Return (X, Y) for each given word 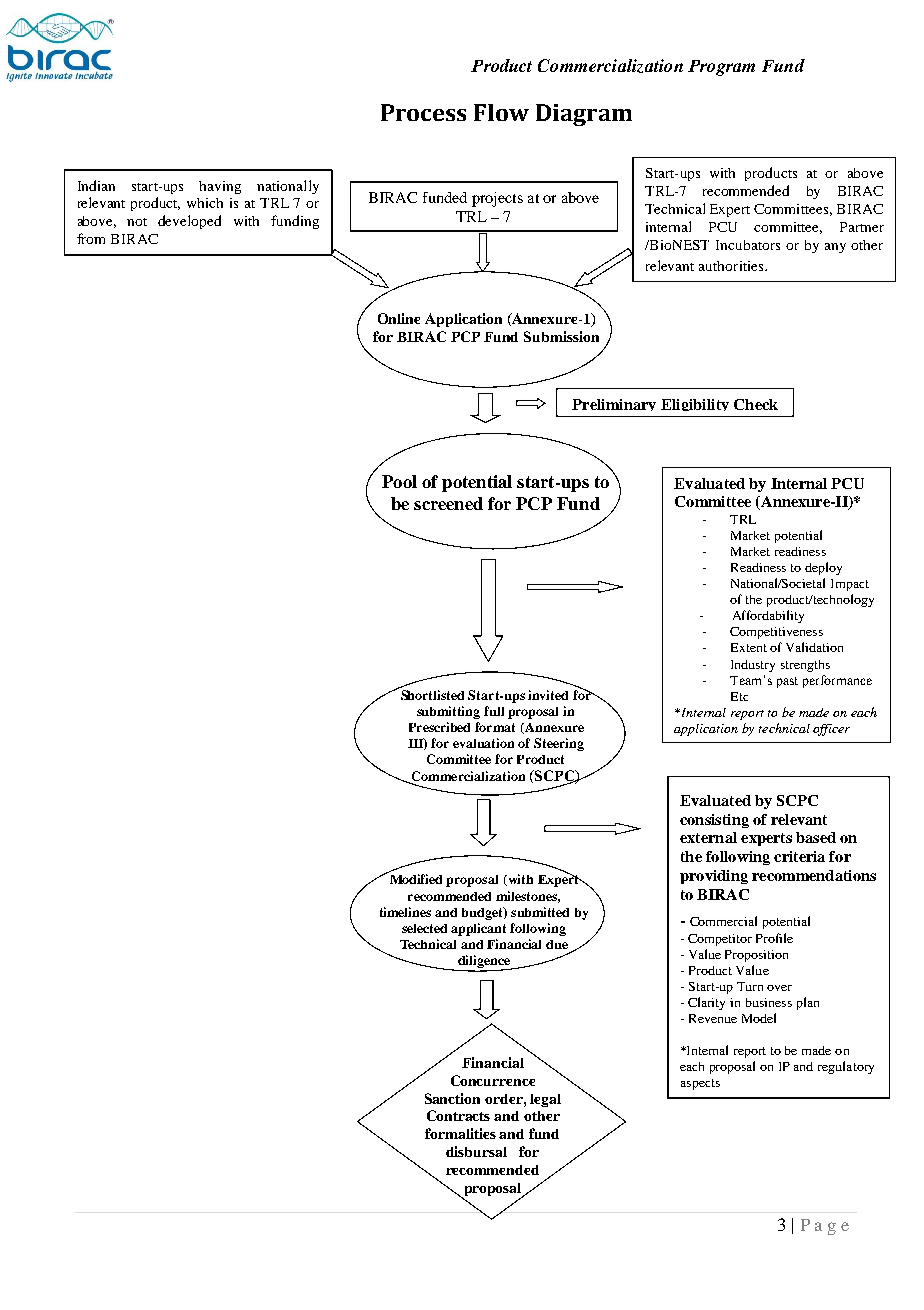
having (220, 187)
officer (831, 730)
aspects (700, 1084)
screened (448, 503)
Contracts (458, 1115)
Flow (501, 112)
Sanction (452, 1098)
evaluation (483, 743)
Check (756, 404)
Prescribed (439, 727)
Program (721, 68)
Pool (399, 481)
